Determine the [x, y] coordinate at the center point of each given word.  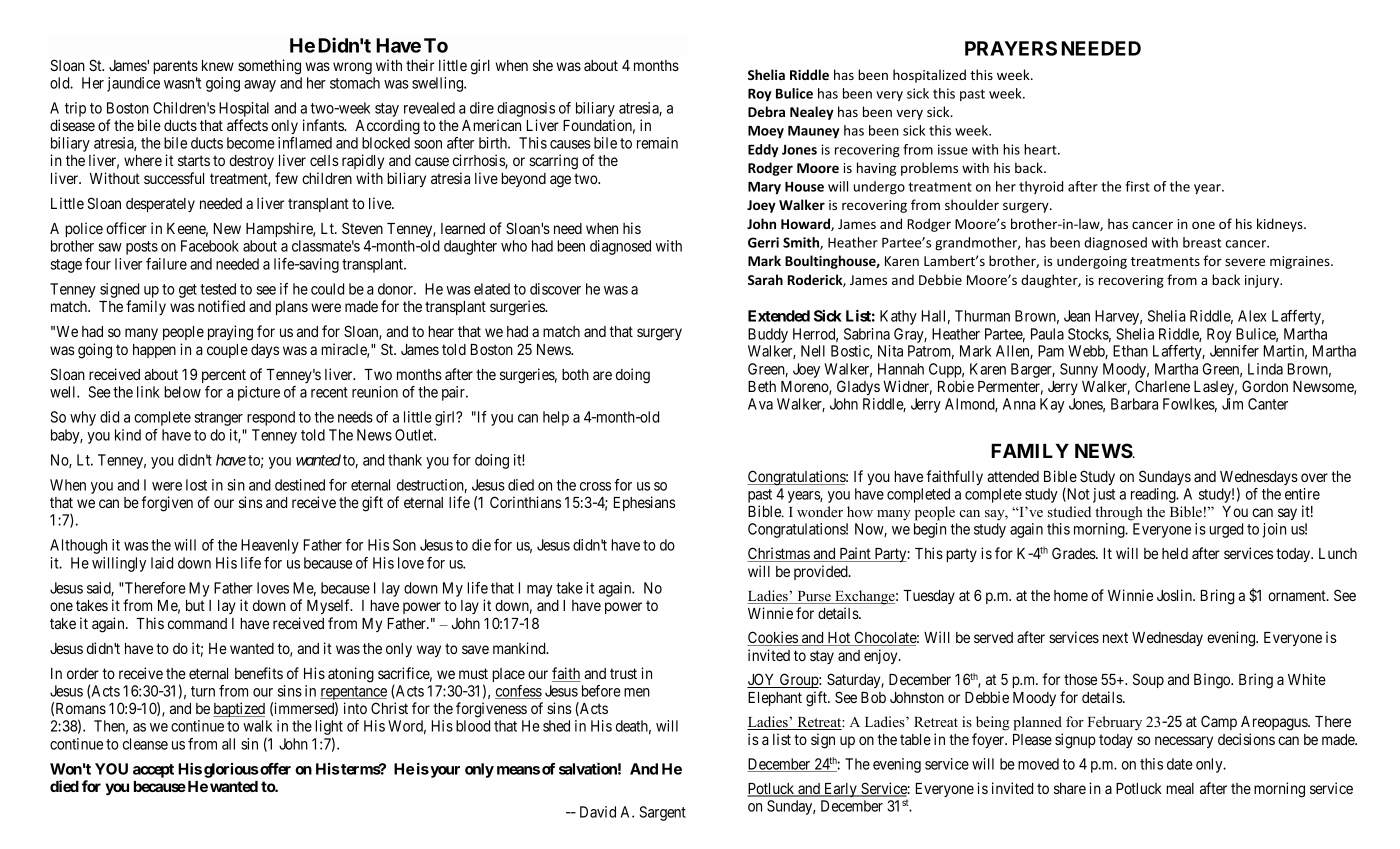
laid [162, 563]
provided [822, 572]
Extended [779, 316]
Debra [766, 111]
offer [274, 769]
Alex [1252, 316]
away [260, 86]
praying [230, 333]
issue [953, 149]
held [1175, 553]
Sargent [663, 813]
